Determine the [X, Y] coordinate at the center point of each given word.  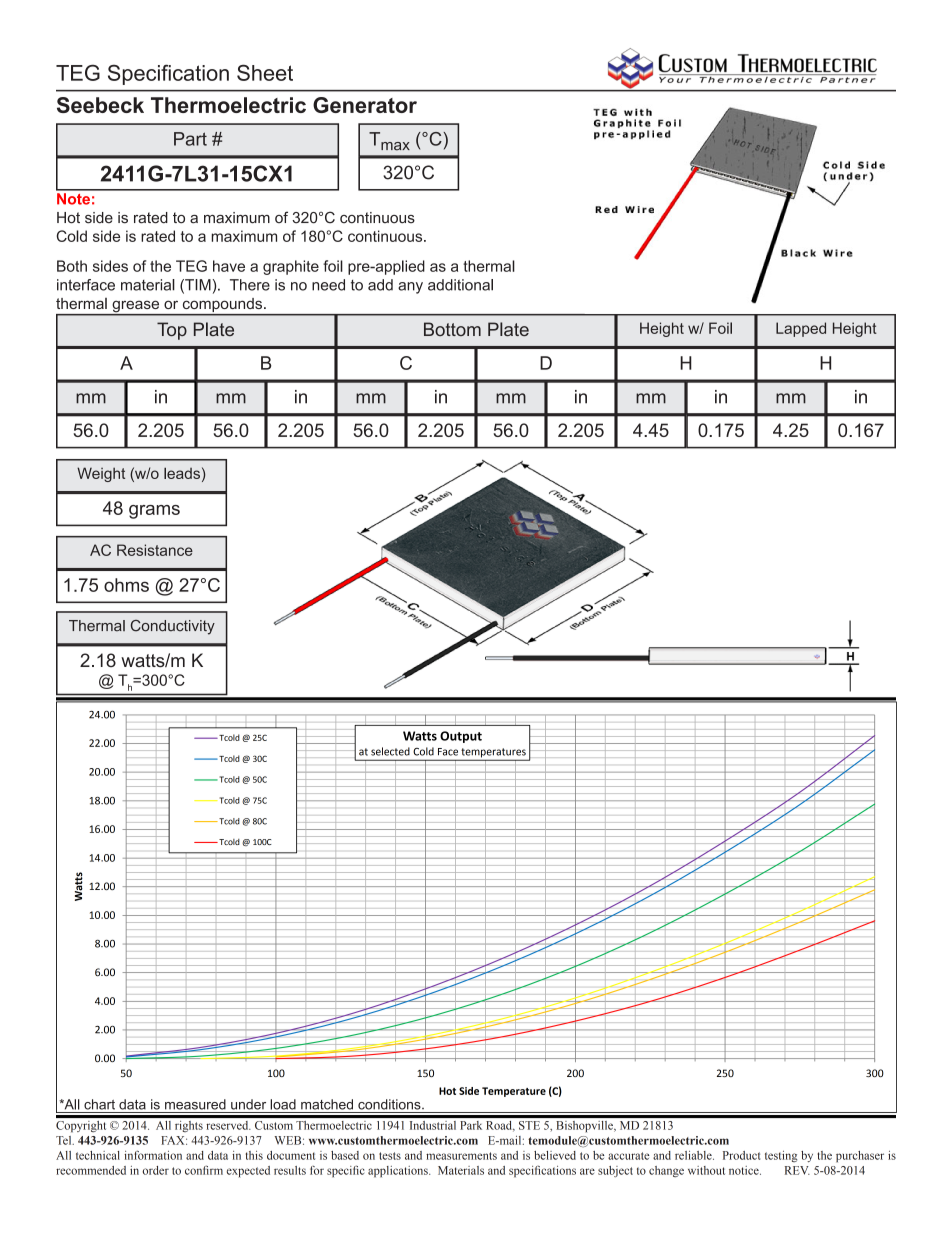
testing [781, 1156]
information [153, 1155]
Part [190, 139]
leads [182, 473]
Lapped [801, 329]
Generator [365, 105]
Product [741, 1155]
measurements [461, 1156]
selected [390, 751]
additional [460, 285]
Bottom [452, 329]
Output [461, 737]
